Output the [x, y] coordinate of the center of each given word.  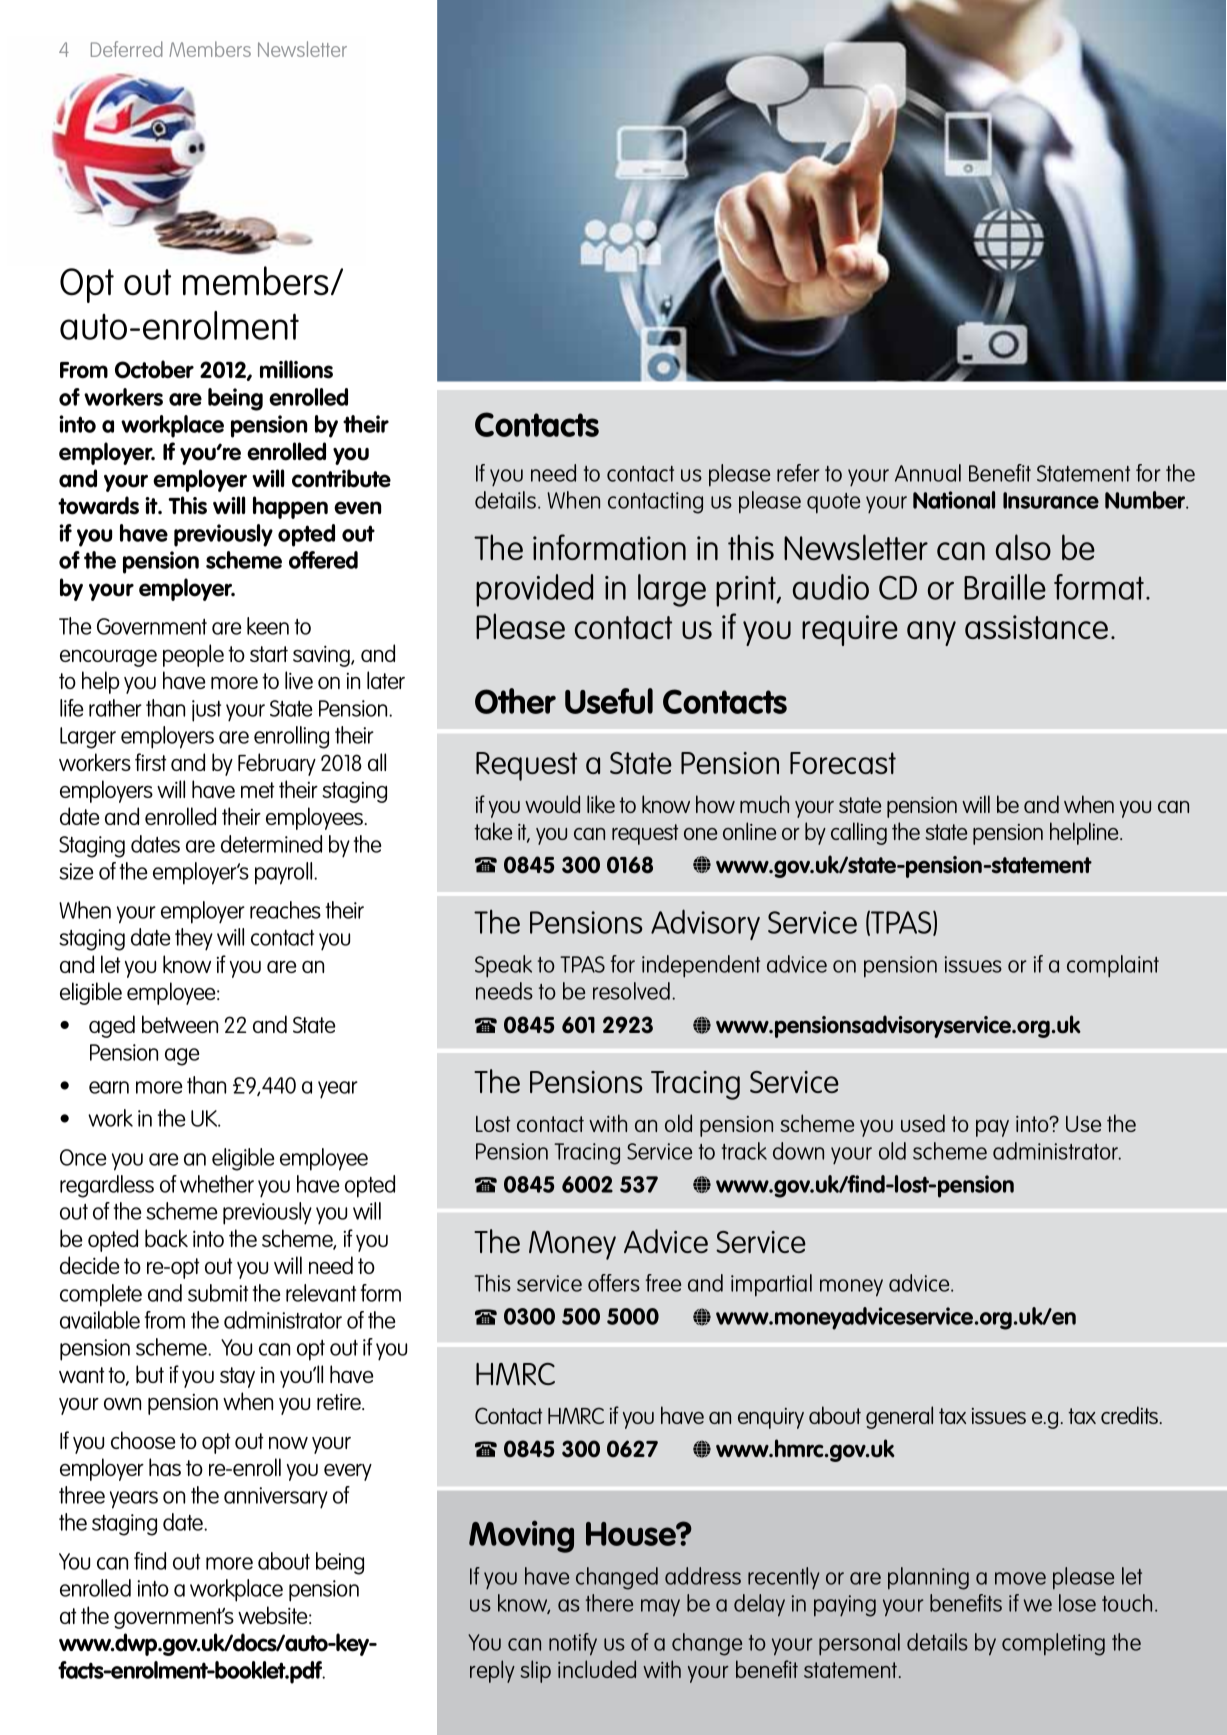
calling [859, 833]
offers [614, 1283]
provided [534, 590]
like [601, 804]
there [609, 1603]
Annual [928, 473]
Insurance [1051, 500]
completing [1053, 1644]
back [166, 1238]
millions [296, 369]
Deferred [127, 49]
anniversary [276, 1498]
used [923, 1123]
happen [290, 507]
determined [271, 844]
